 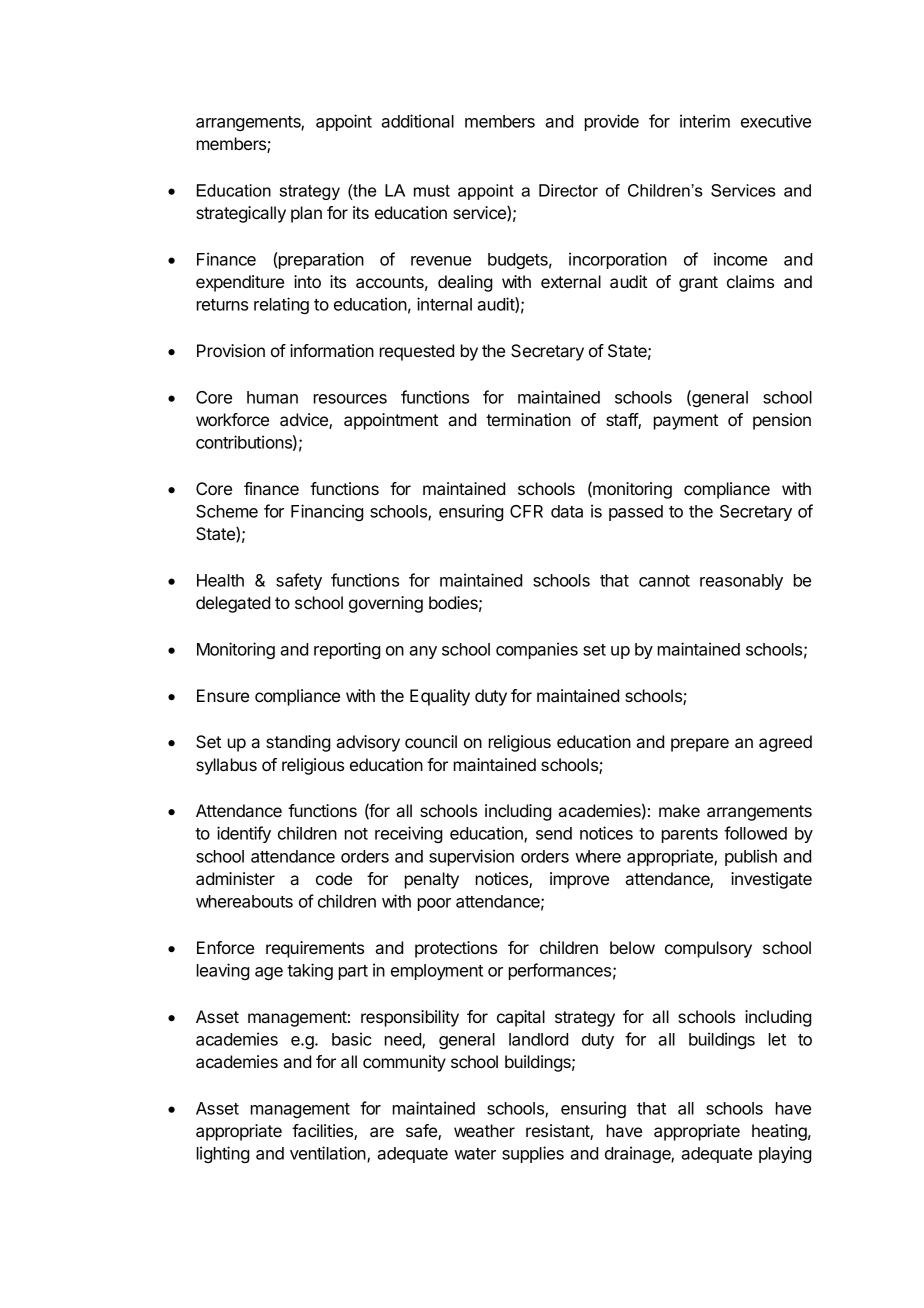 I want to click on Director, so click(x=568, y=190).
